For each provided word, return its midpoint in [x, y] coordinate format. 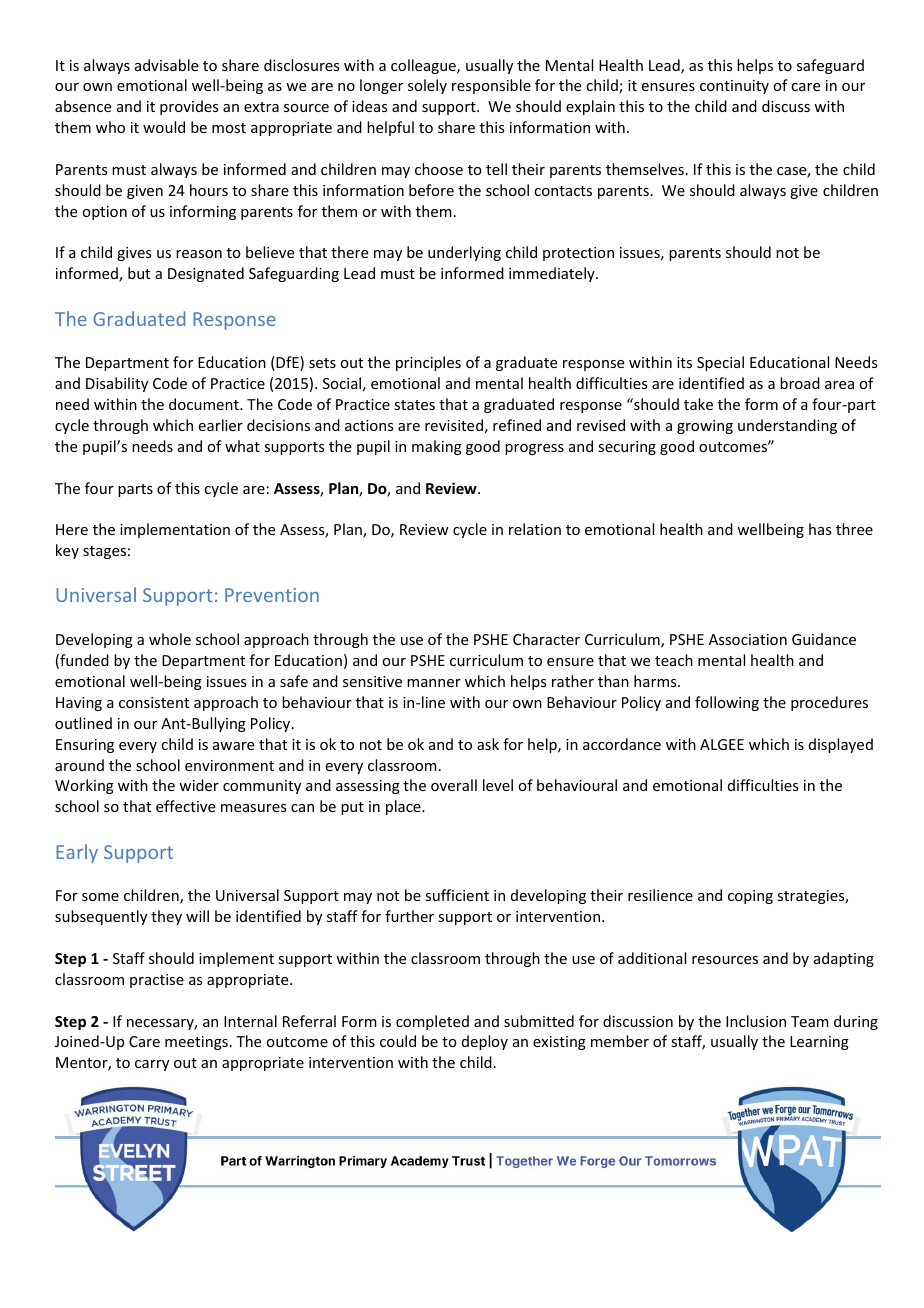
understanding [787, 426]
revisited [454, 425]
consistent [154, 702]
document [205, 404]
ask [488, 744]
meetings [196, 1043]
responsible [491, 86]
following [727, 703]
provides [189, 107]
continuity [734, 87]
